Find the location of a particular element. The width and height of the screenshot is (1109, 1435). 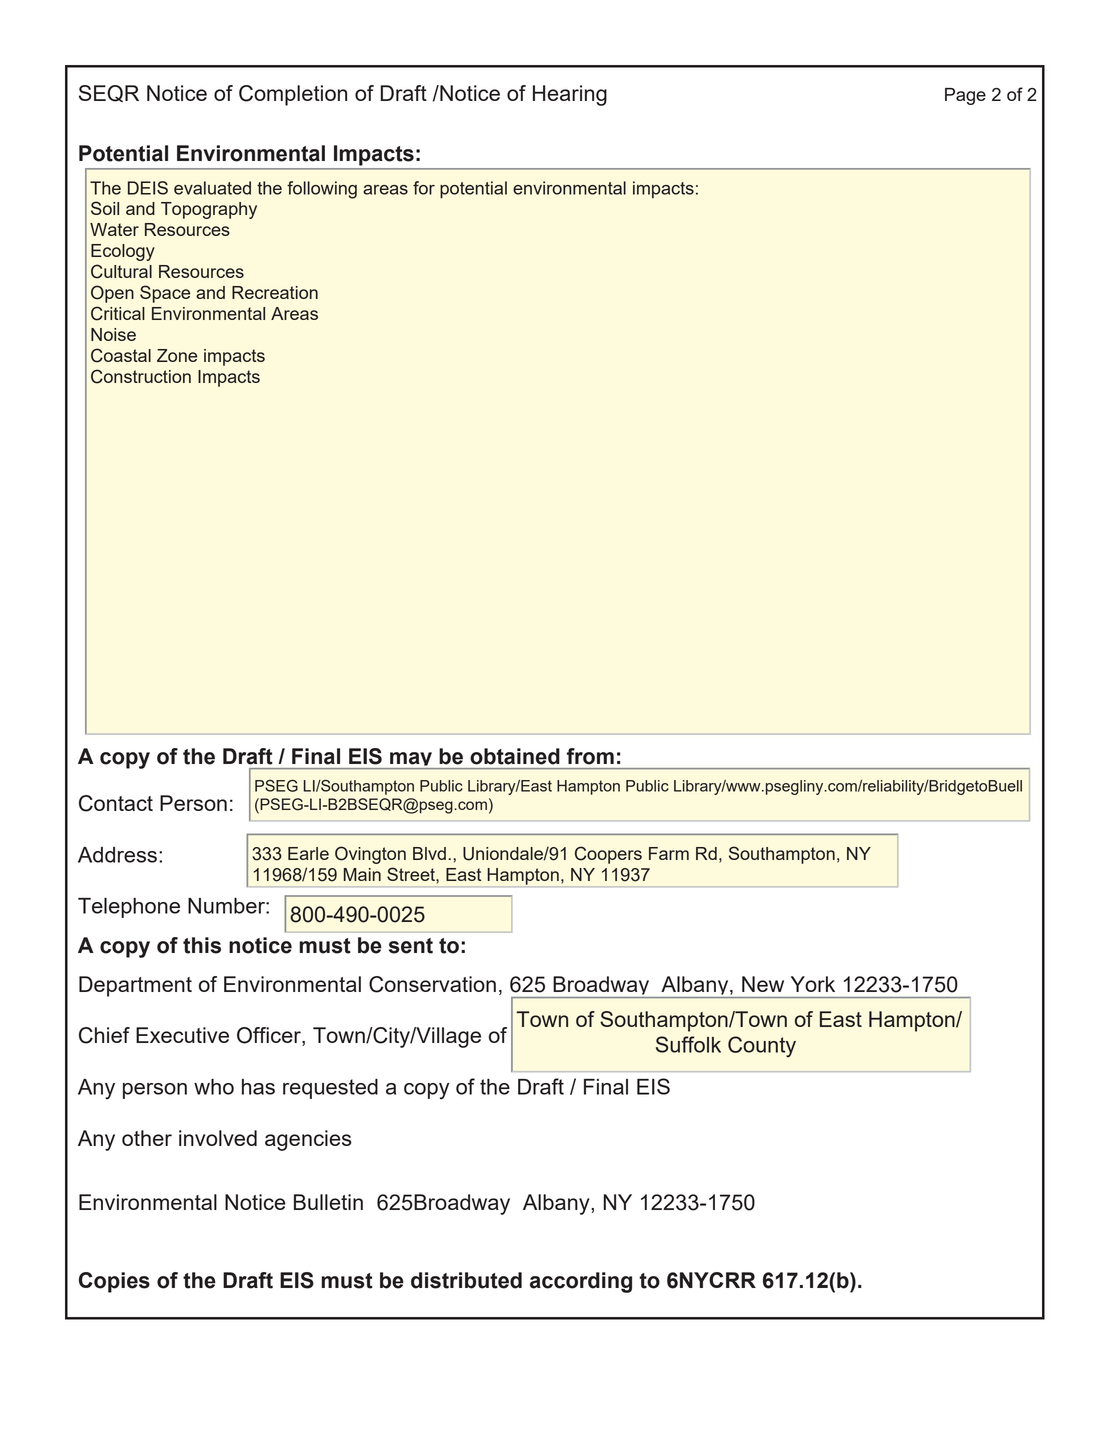

according is located at coordinates (581, 1282).
